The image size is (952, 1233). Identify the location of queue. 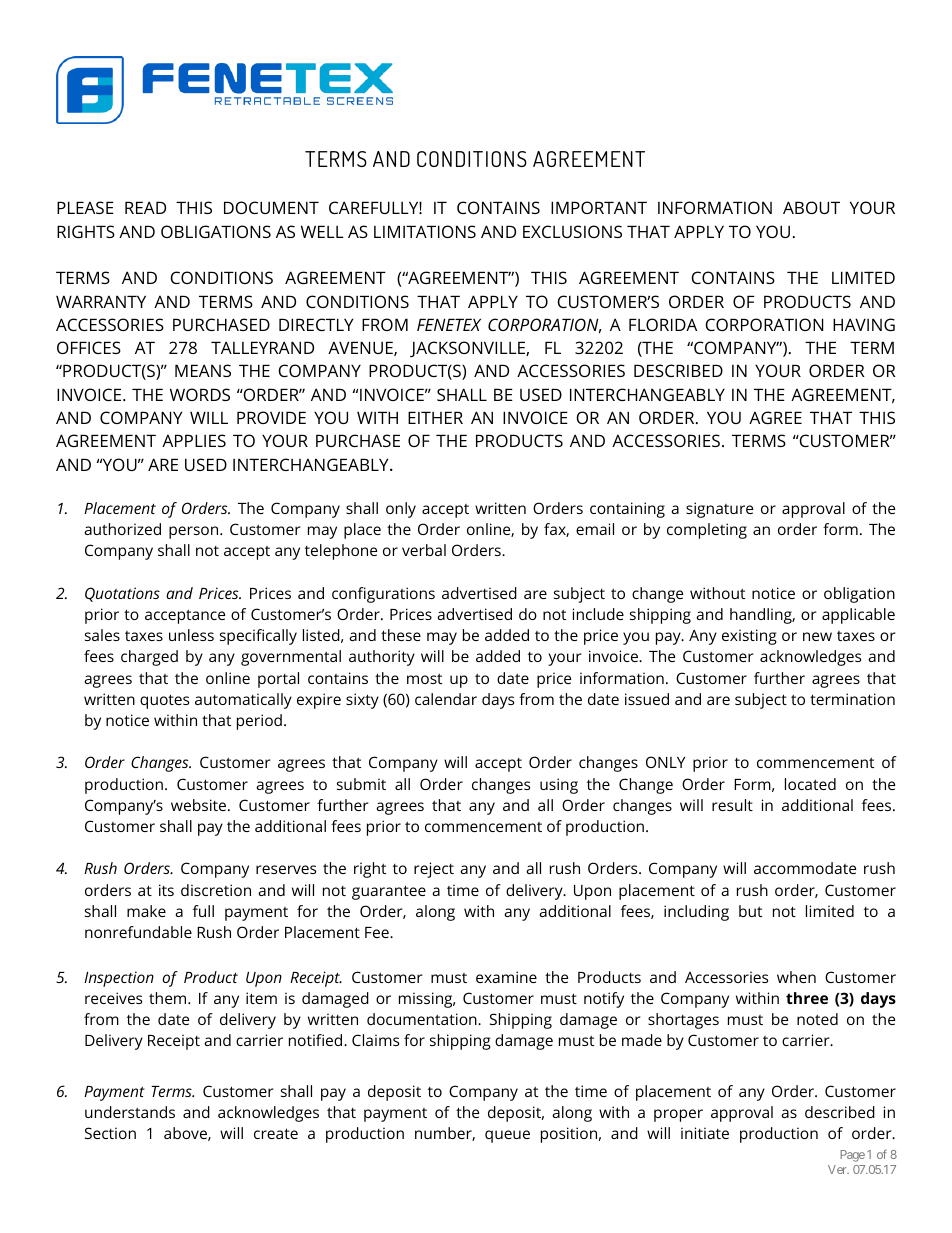
(507, 1136).
